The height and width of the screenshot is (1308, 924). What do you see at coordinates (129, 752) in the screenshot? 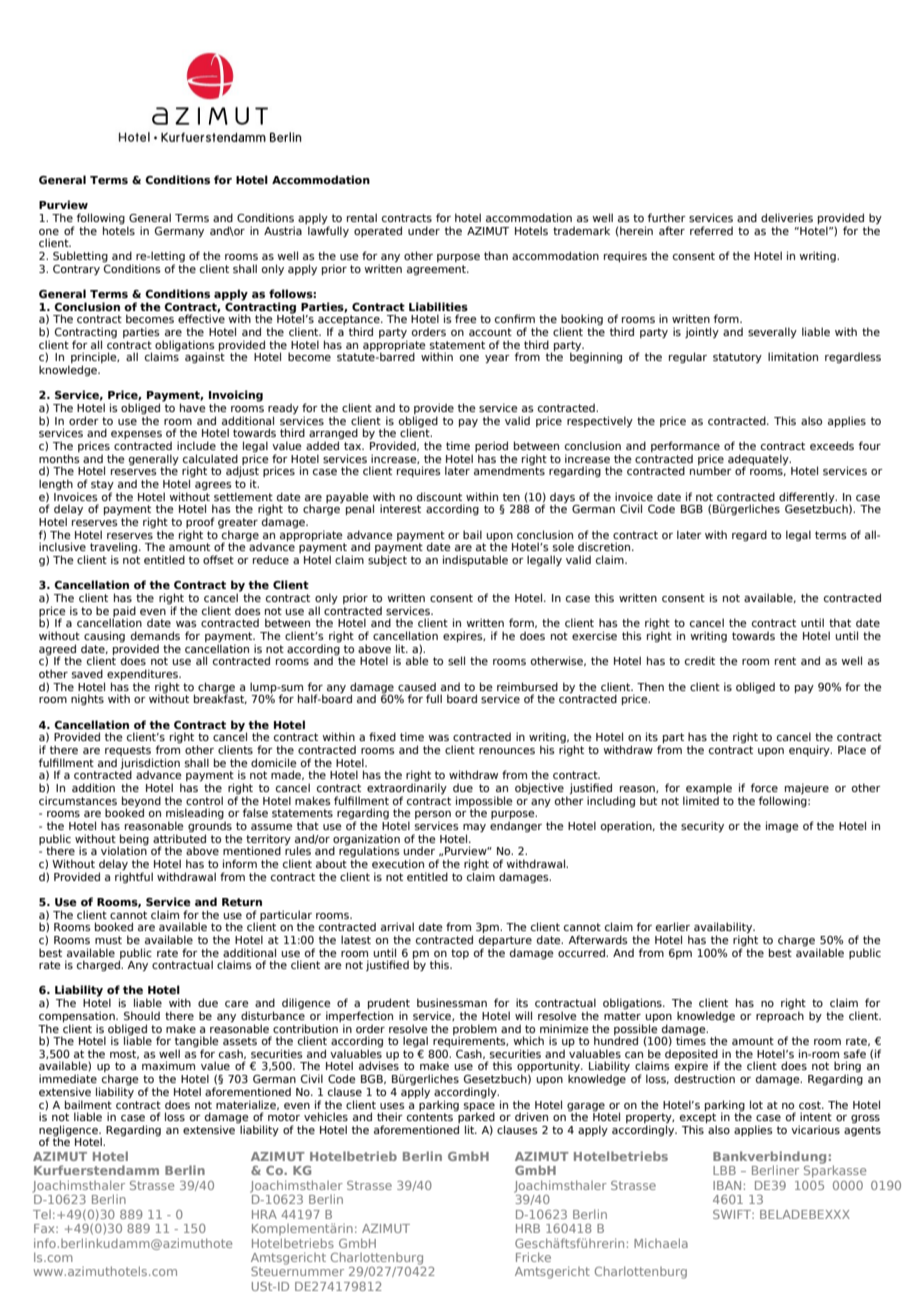
I see `requests` at bounding box center [129, 752].
